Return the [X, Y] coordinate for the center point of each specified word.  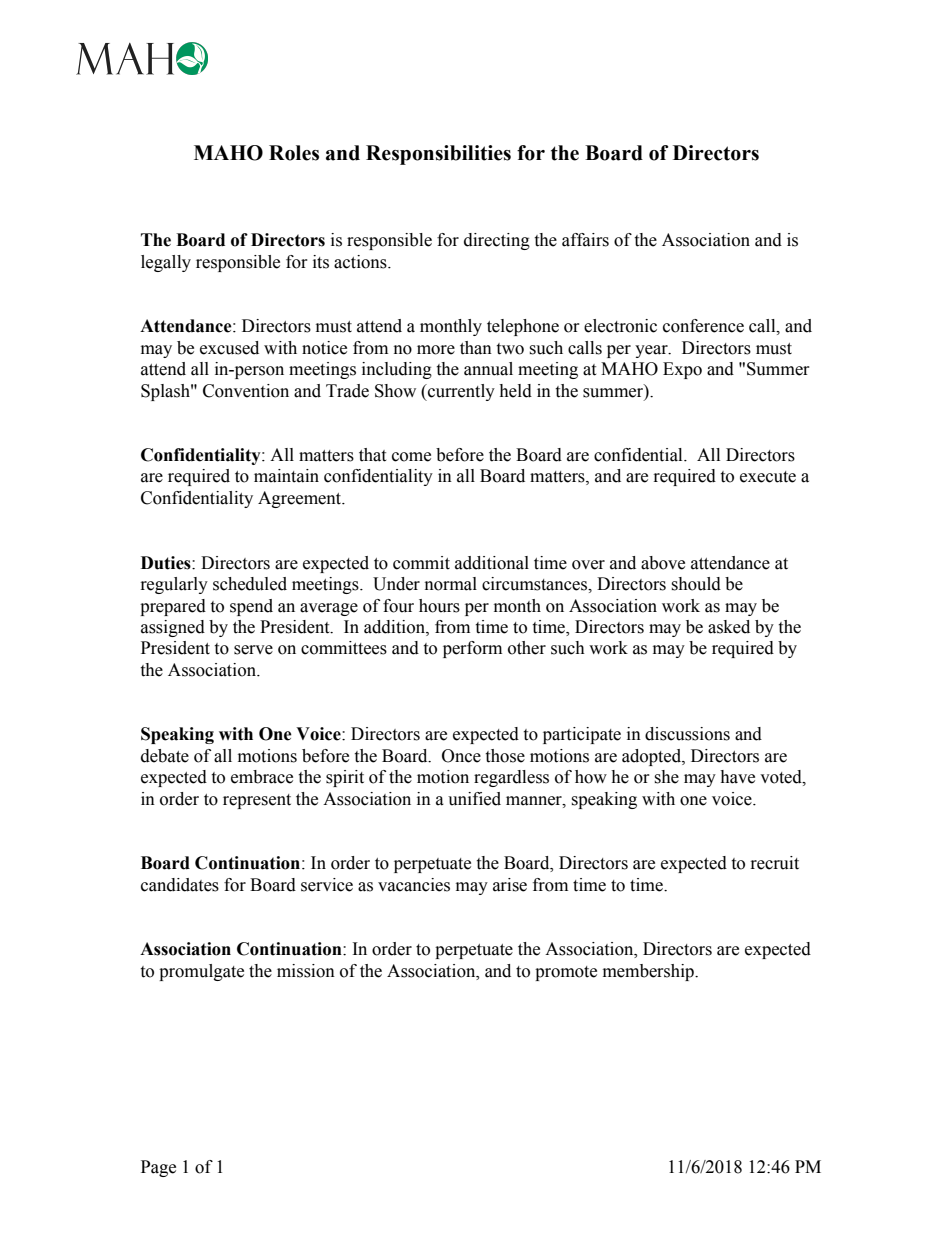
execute [768, 477]
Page [158, 1168]
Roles [294, 153]
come [411, 457]
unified [474, 799]
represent [257, 801]
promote [566, 973]
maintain [286, 476]
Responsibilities [438, 155]
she [666, 777]
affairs [585, 240]
